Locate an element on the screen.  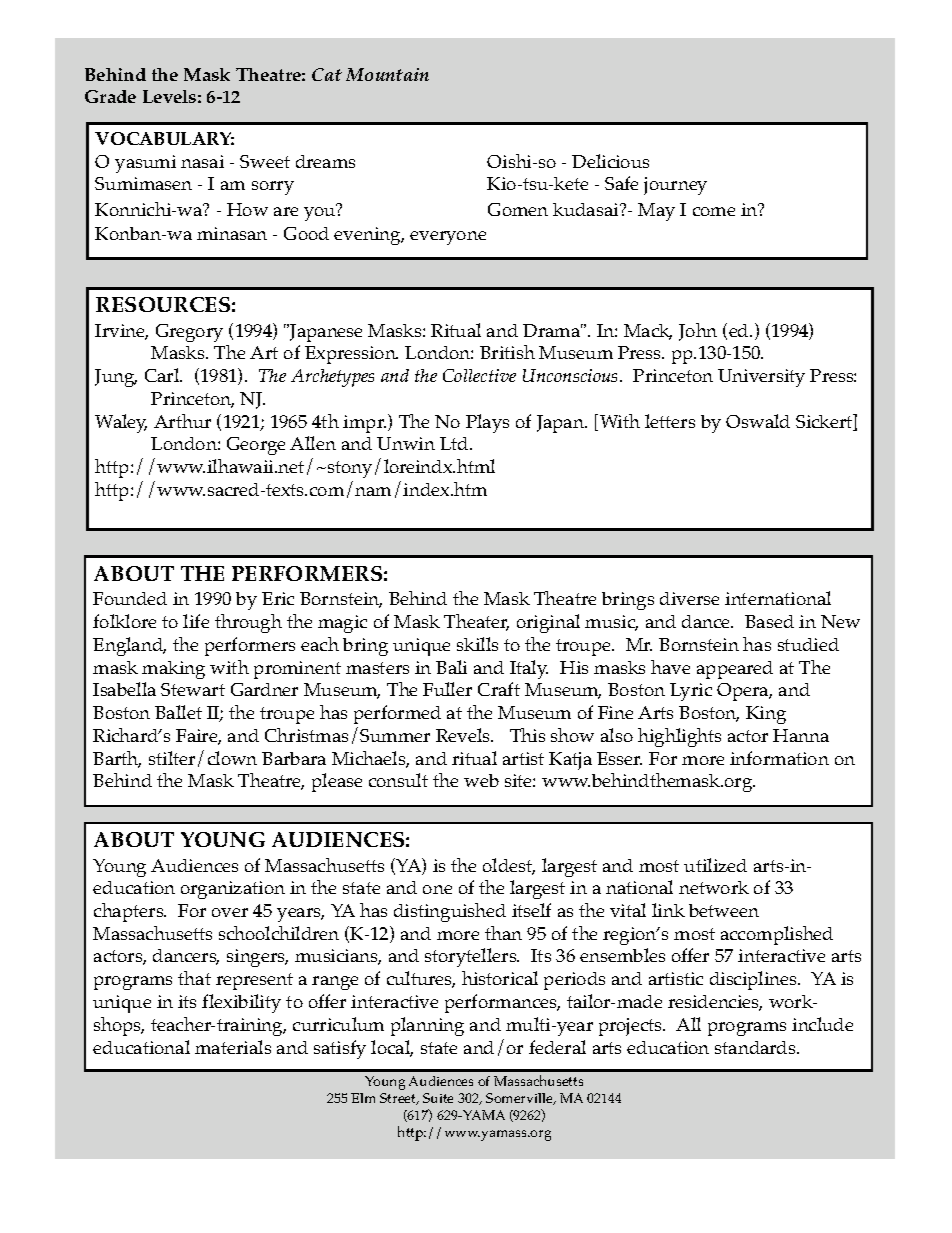
journey is located at coordinates (675, 186).
